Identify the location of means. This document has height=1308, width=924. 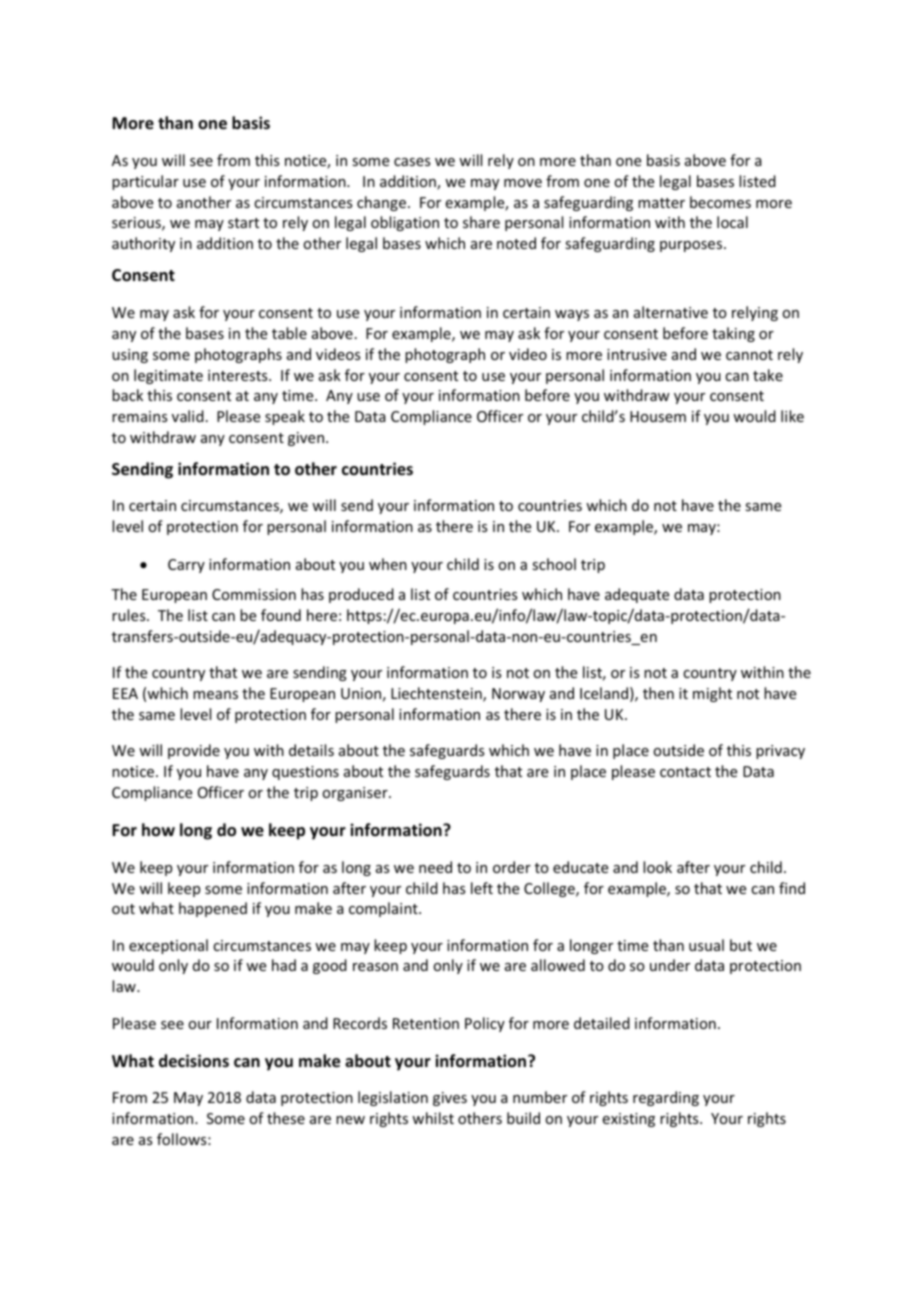
(215, 695).
